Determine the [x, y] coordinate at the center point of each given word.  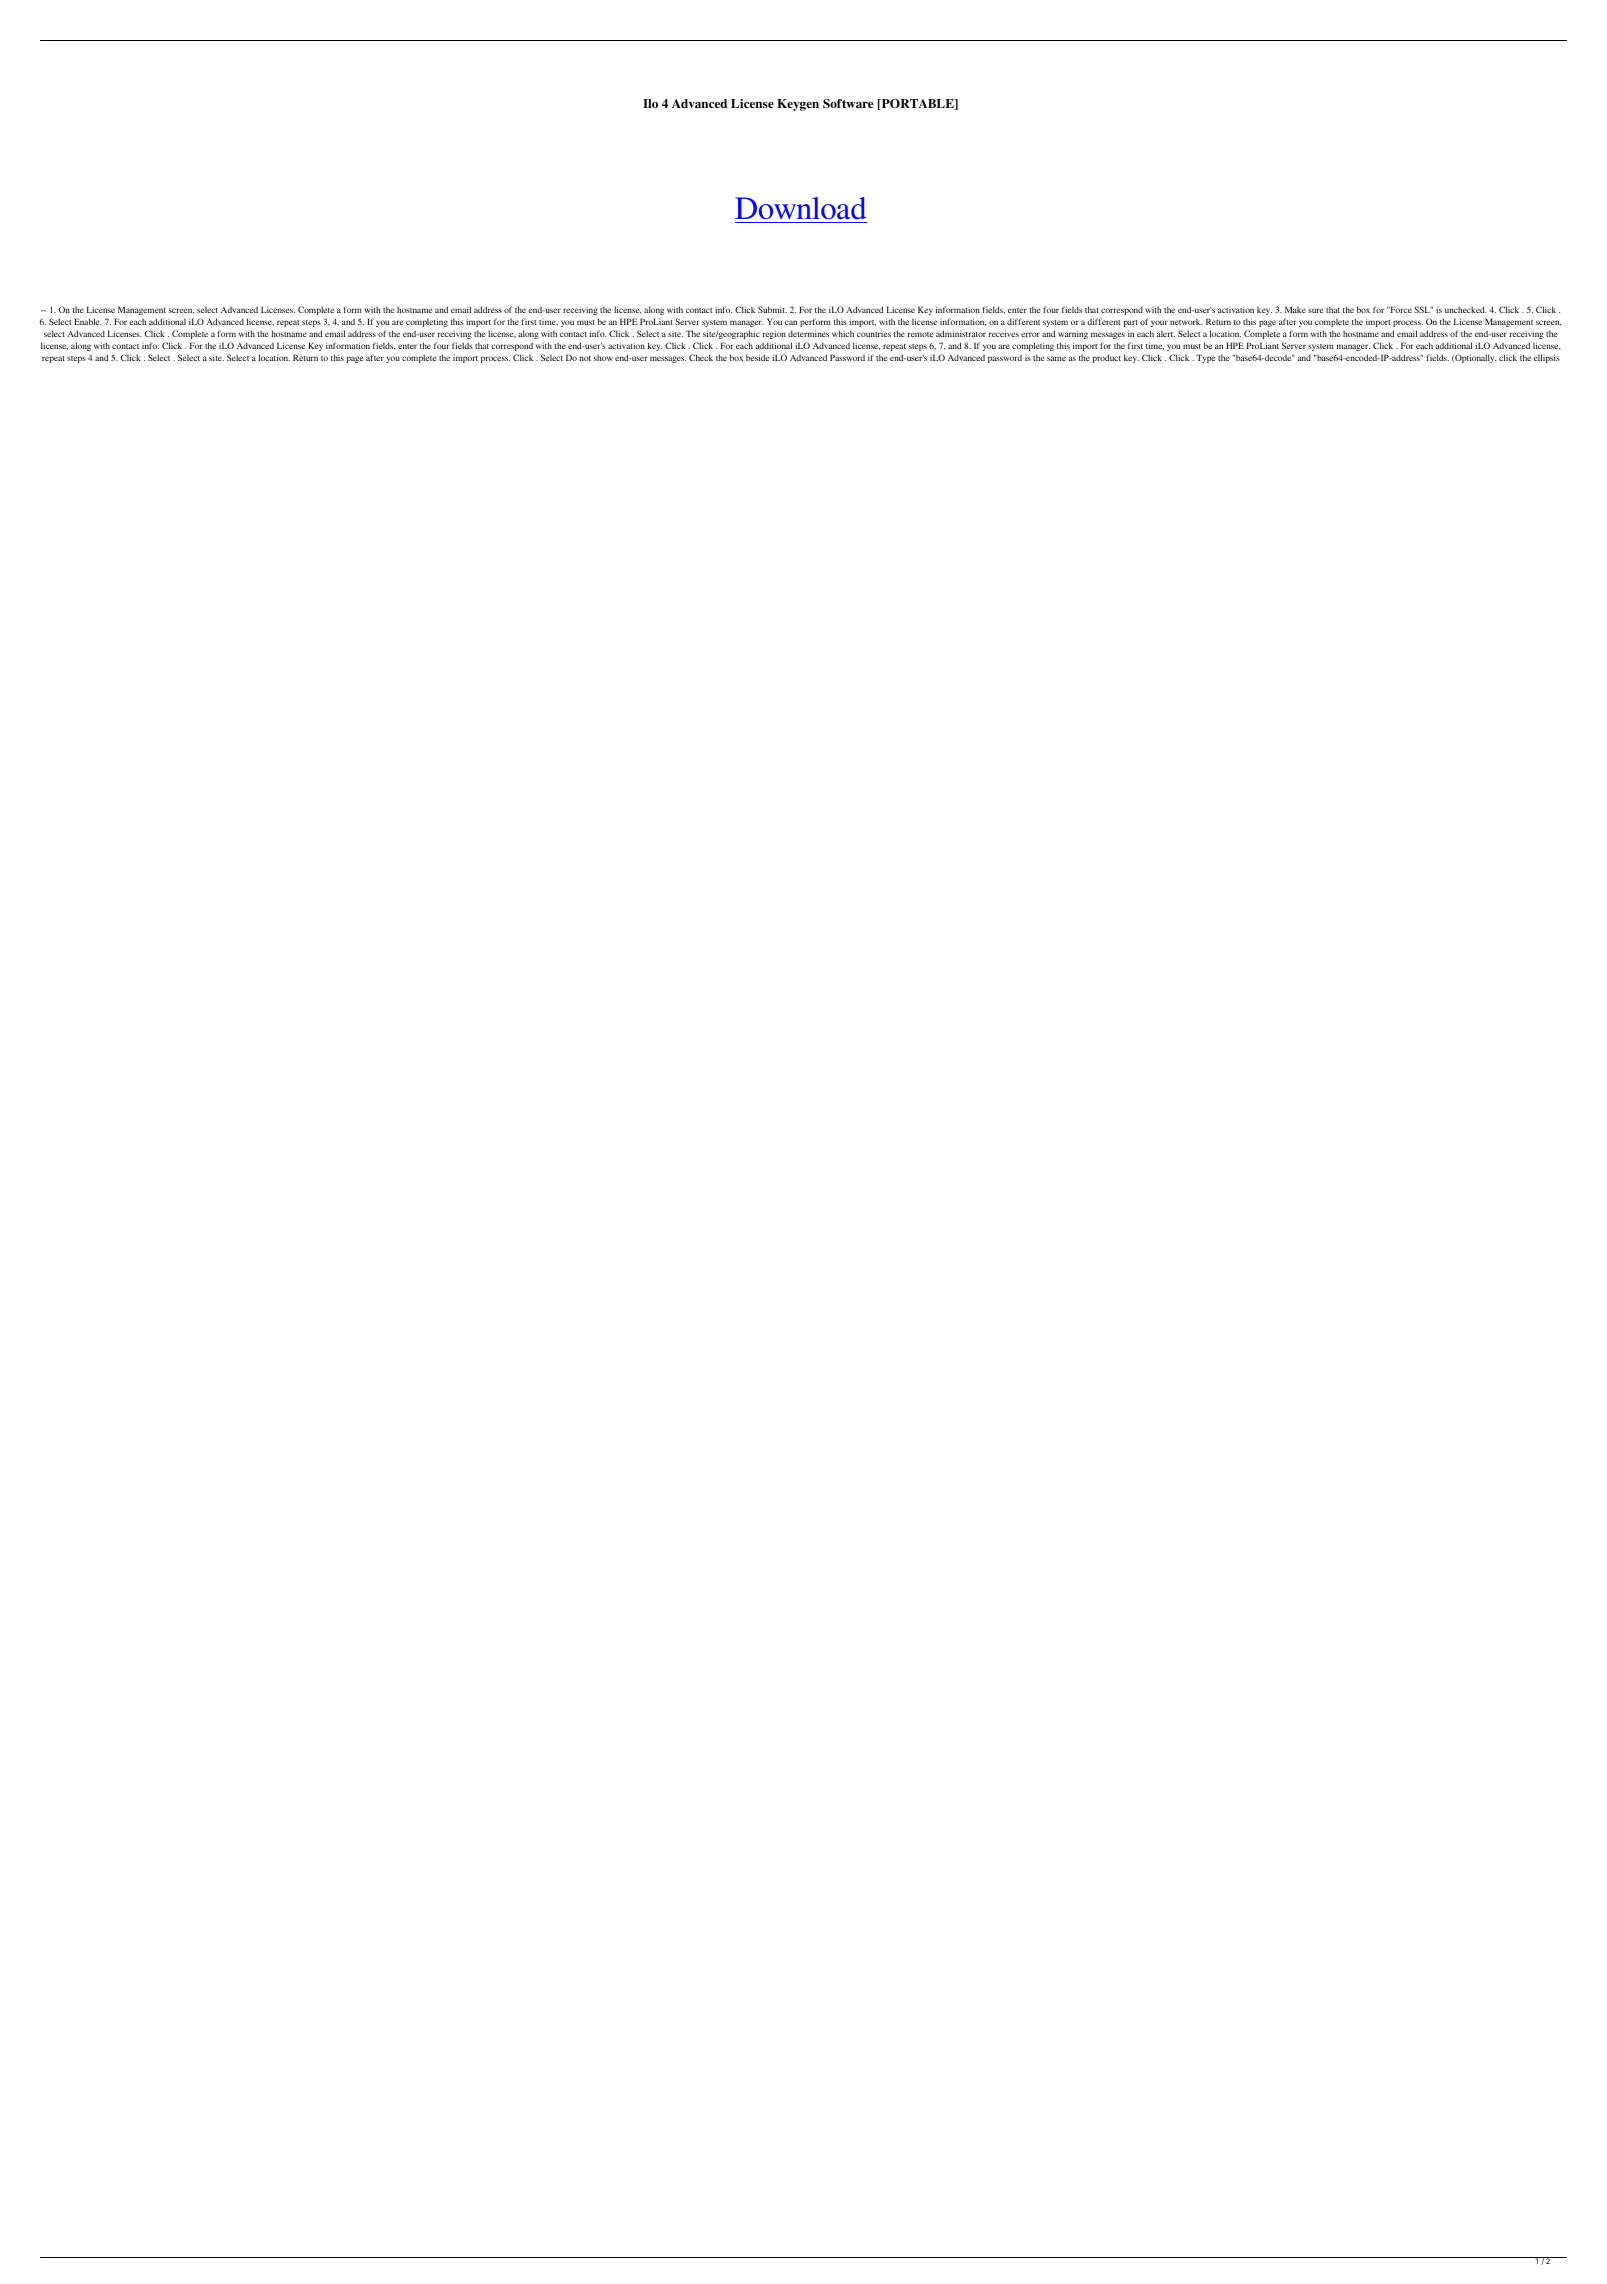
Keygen [798, 105]
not [585, 358]
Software [848, 104]
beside [757, 357]
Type [1205, 358]
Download [801, 210]
